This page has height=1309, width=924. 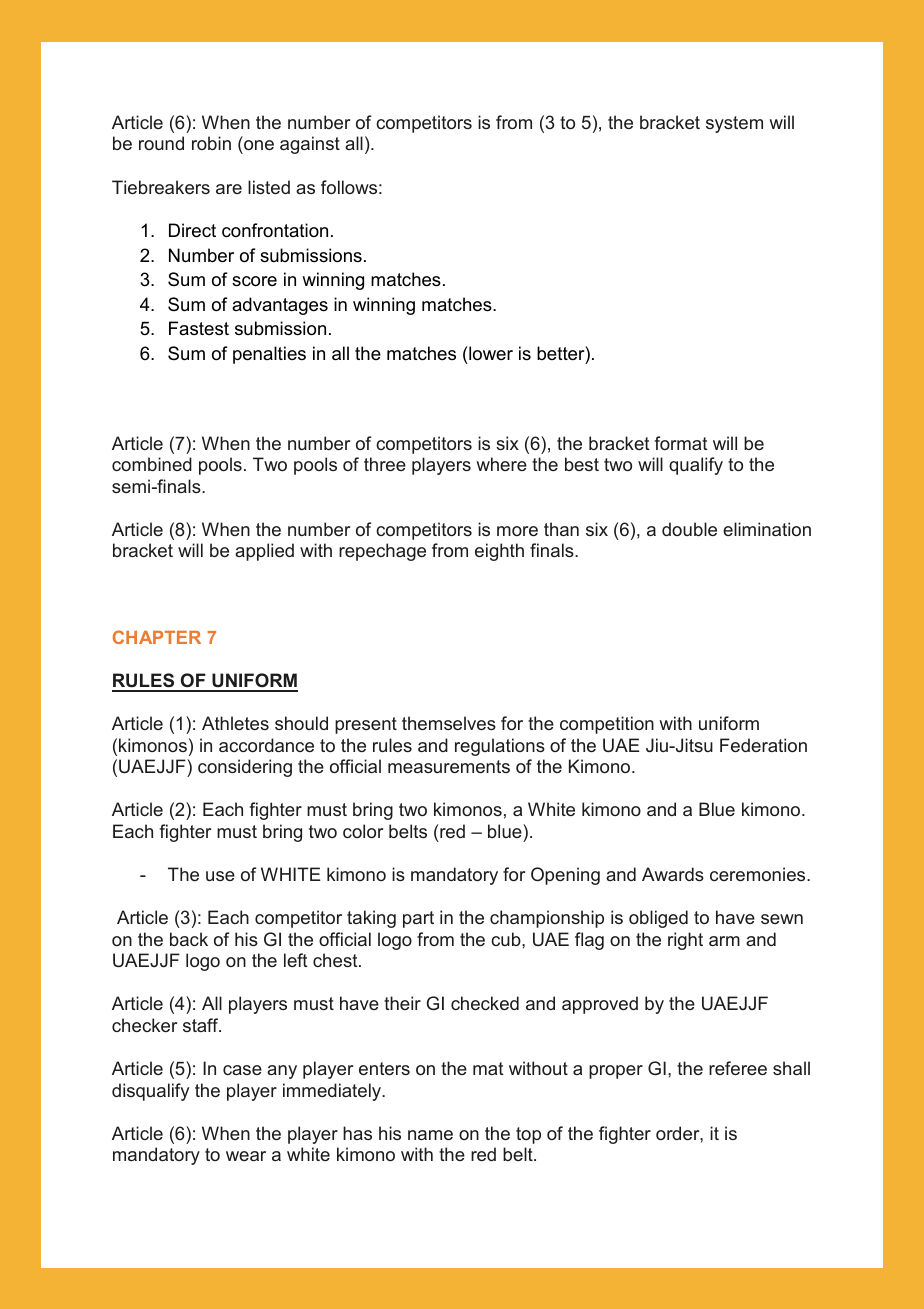 I want to click on wear, so click(x=246, y=1156).
